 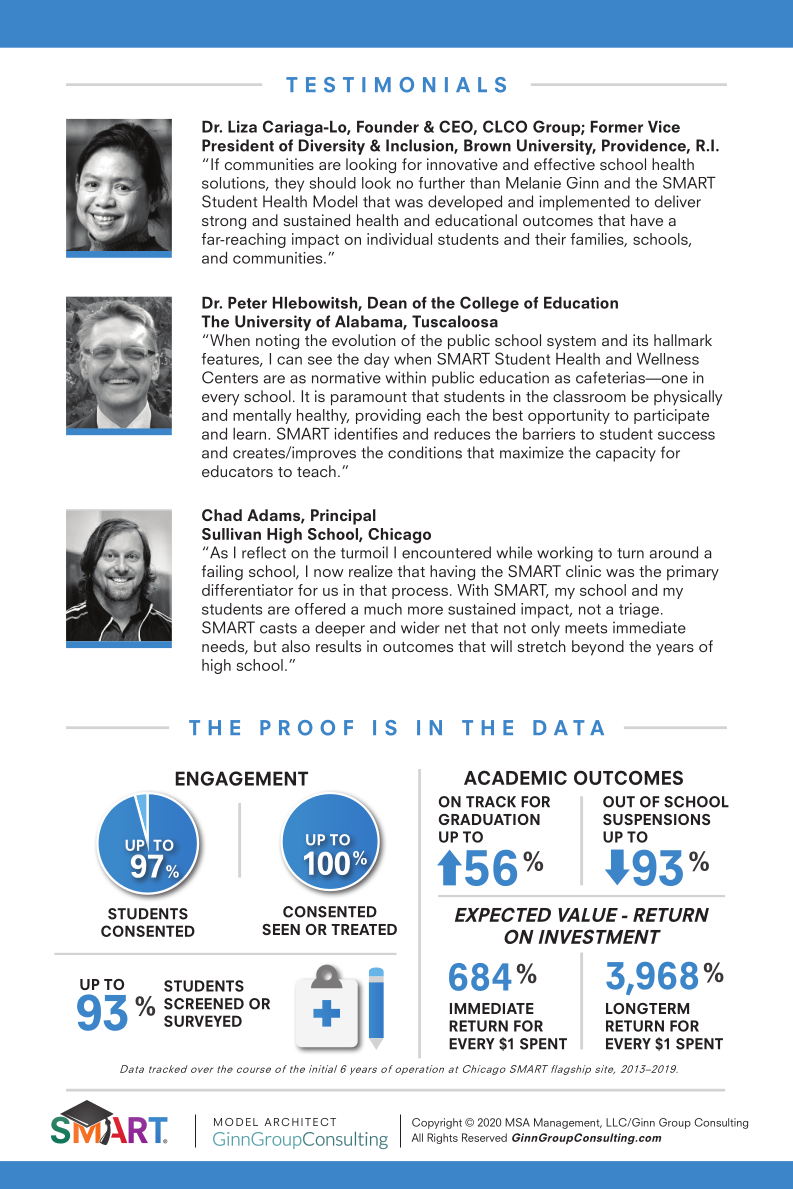 What do you see at coordinates (277, 341) in the screenshot?
I see `noting` at bounding box center [277, 341].
